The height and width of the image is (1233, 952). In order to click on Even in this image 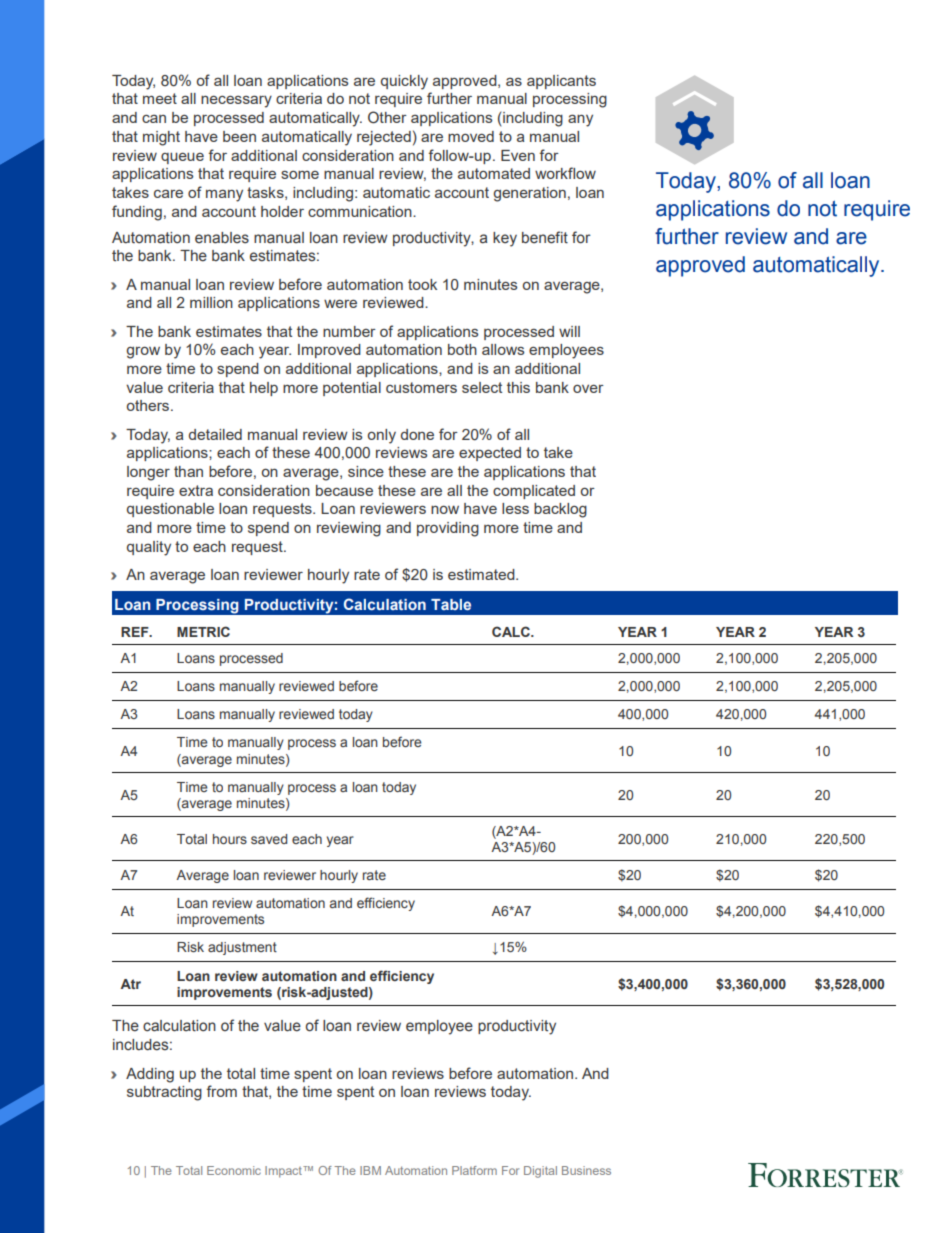, I will do `click(518, 155)`.
